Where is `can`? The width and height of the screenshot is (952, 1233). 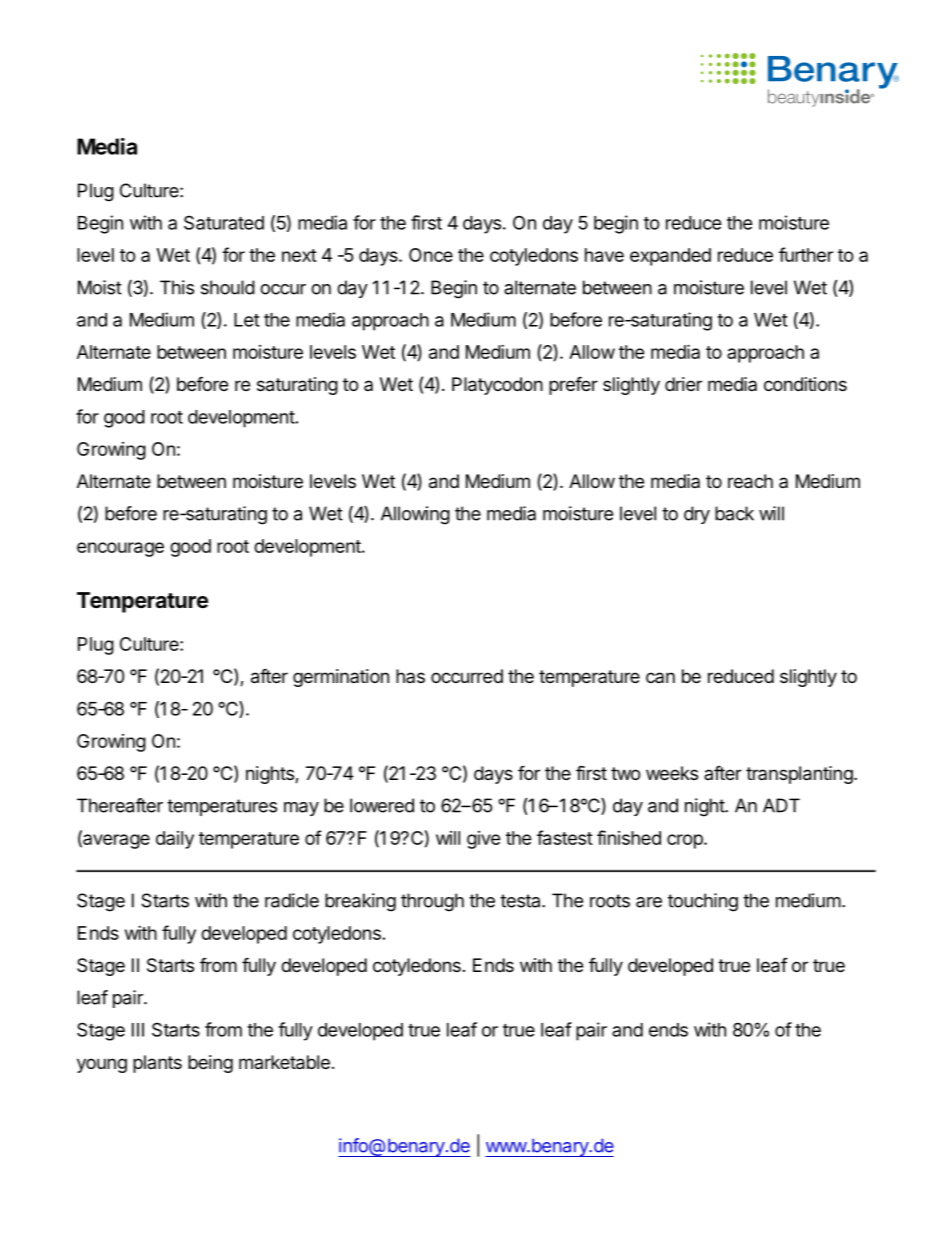
can is located at coordinates (660, 677).
